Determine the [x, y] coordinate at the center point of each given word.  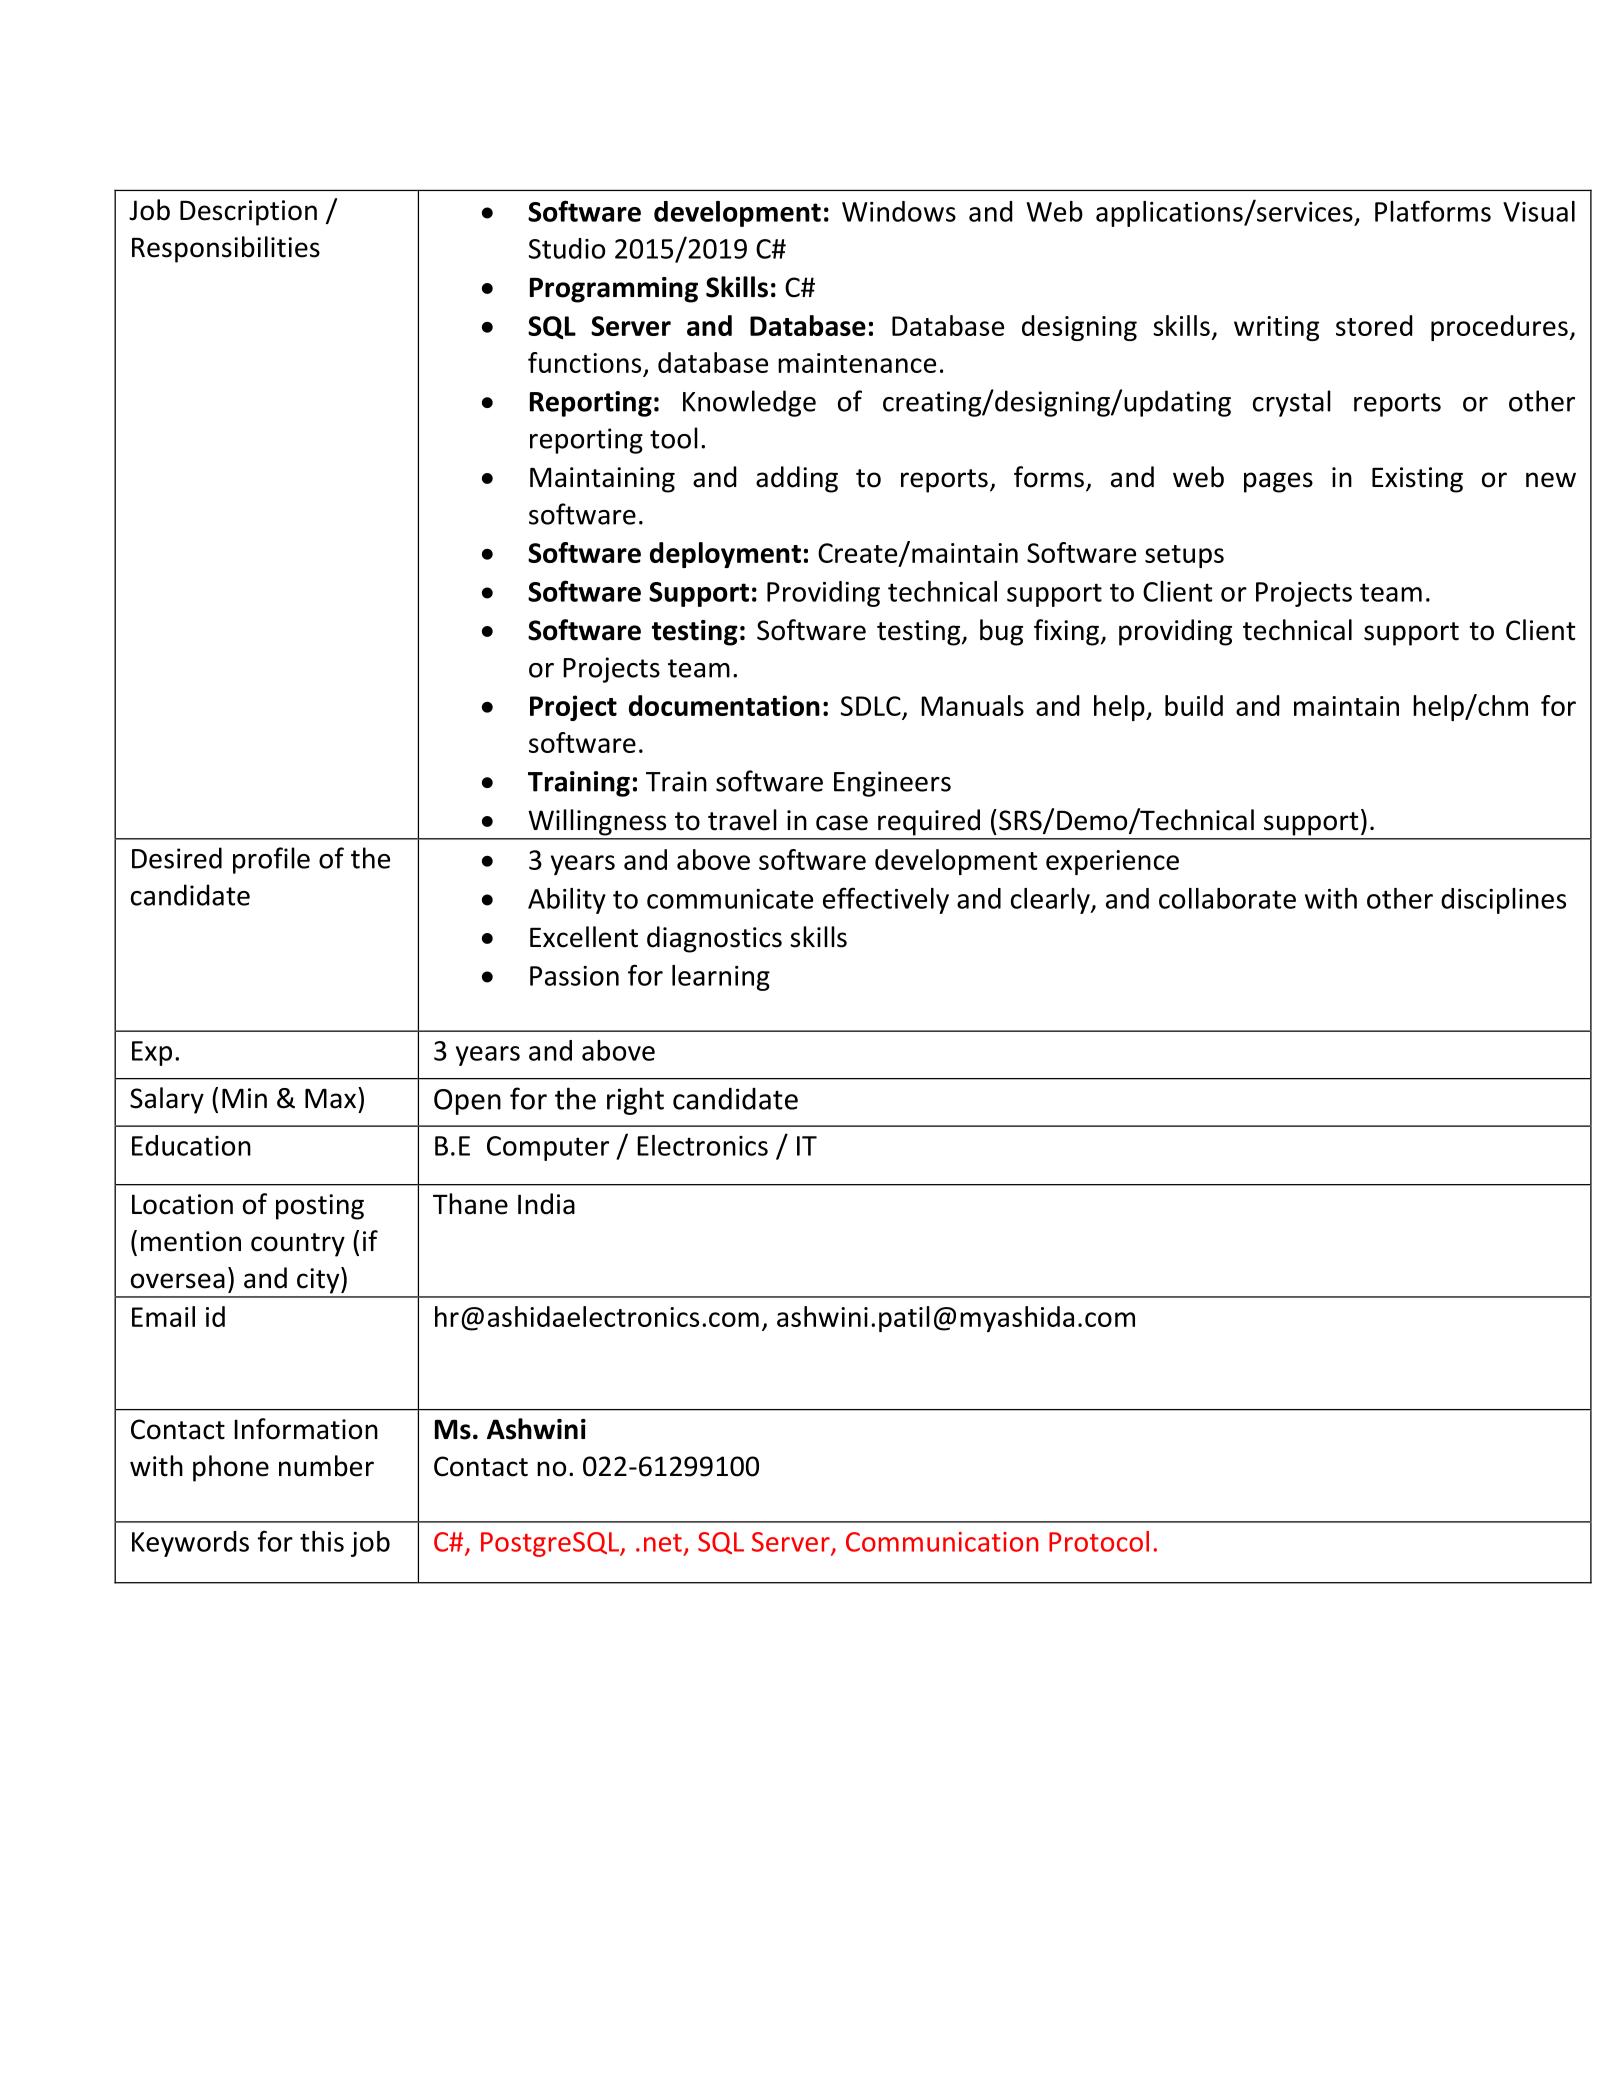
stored [1374, 325]
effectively [886, 900]
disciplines [1503, 901]
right [635, 1101]
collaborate [1227, 898]
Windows [899, 211]
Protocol [1099, 1541]
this [322, 1541]
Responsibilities [226, 249]
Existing [1417, 480]
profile [271, 860]
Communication [942, 1542]
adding [797, 479]
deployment [725, 555]
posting [320, 1207]
